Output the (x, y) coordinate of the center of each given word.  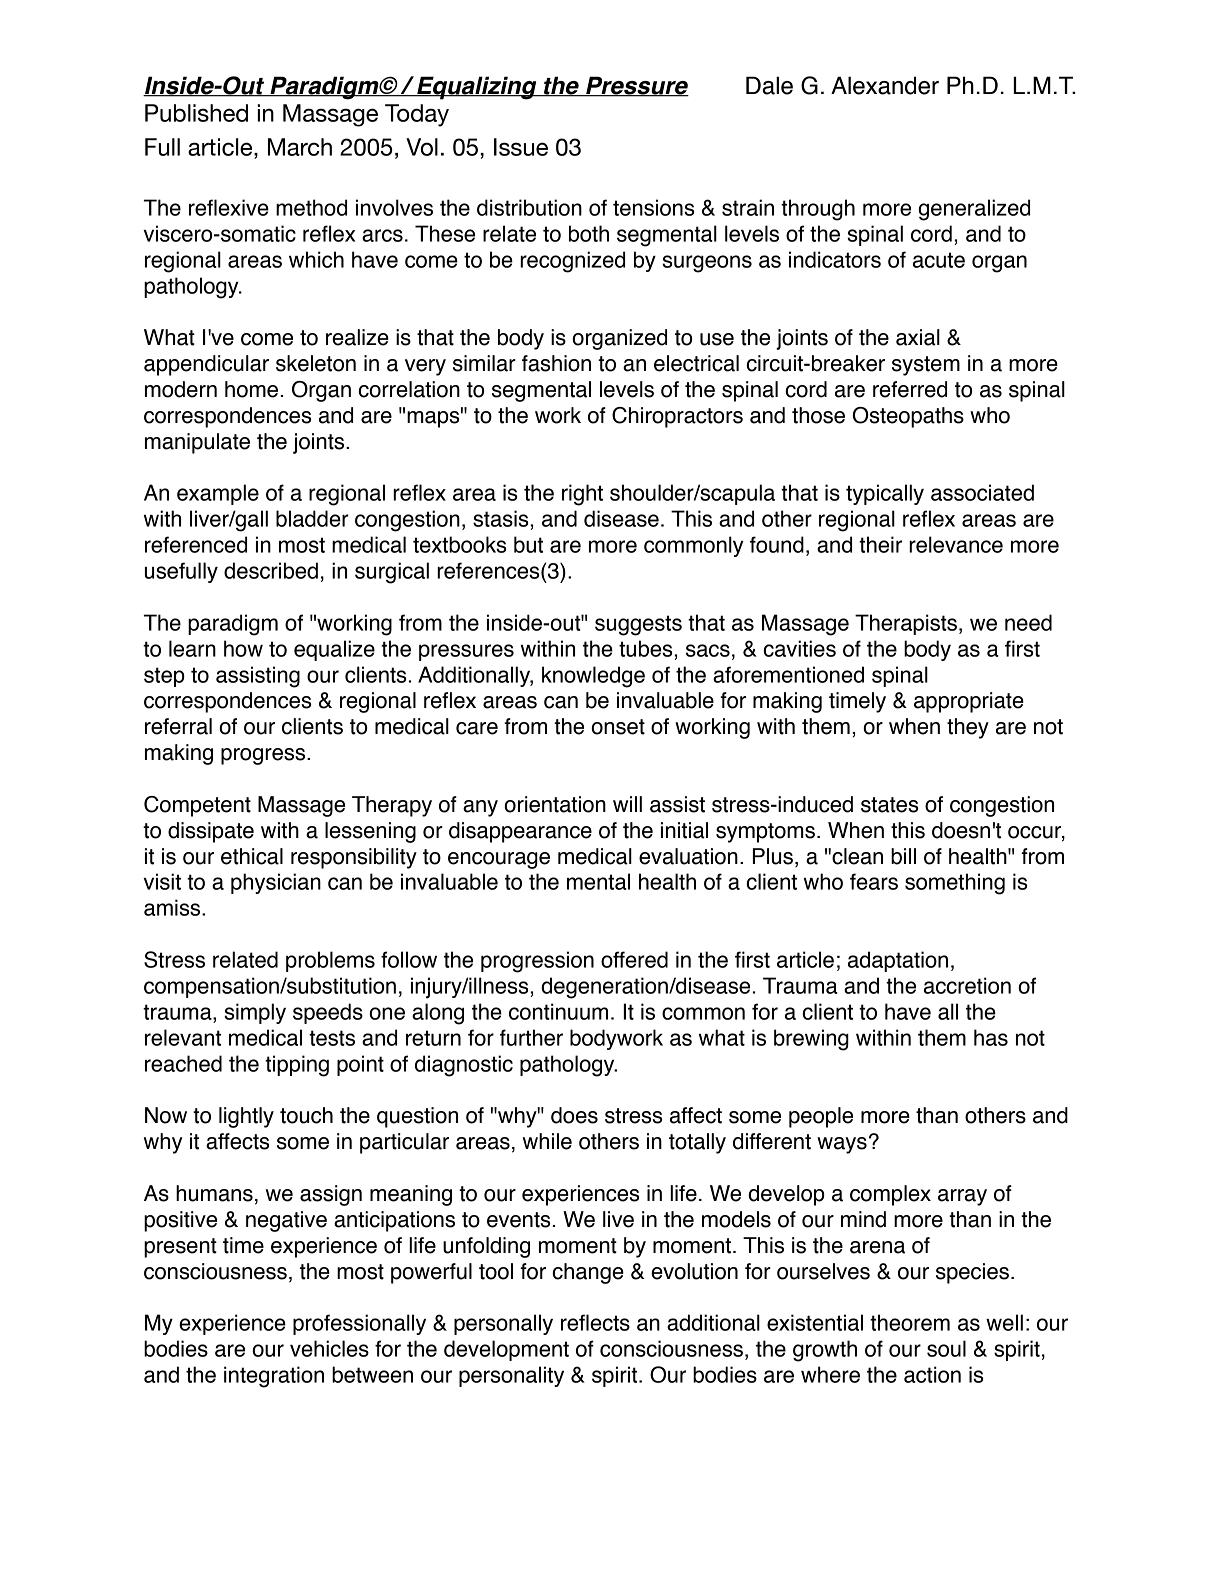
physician (276, 883)
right (582, 495)
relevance (956, 544)
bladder (312, 518)
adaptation (898, 961)
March (300, 147)
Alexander (885, 85)
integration (274, 1377)
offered (634, 959)
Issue (521, 147)
